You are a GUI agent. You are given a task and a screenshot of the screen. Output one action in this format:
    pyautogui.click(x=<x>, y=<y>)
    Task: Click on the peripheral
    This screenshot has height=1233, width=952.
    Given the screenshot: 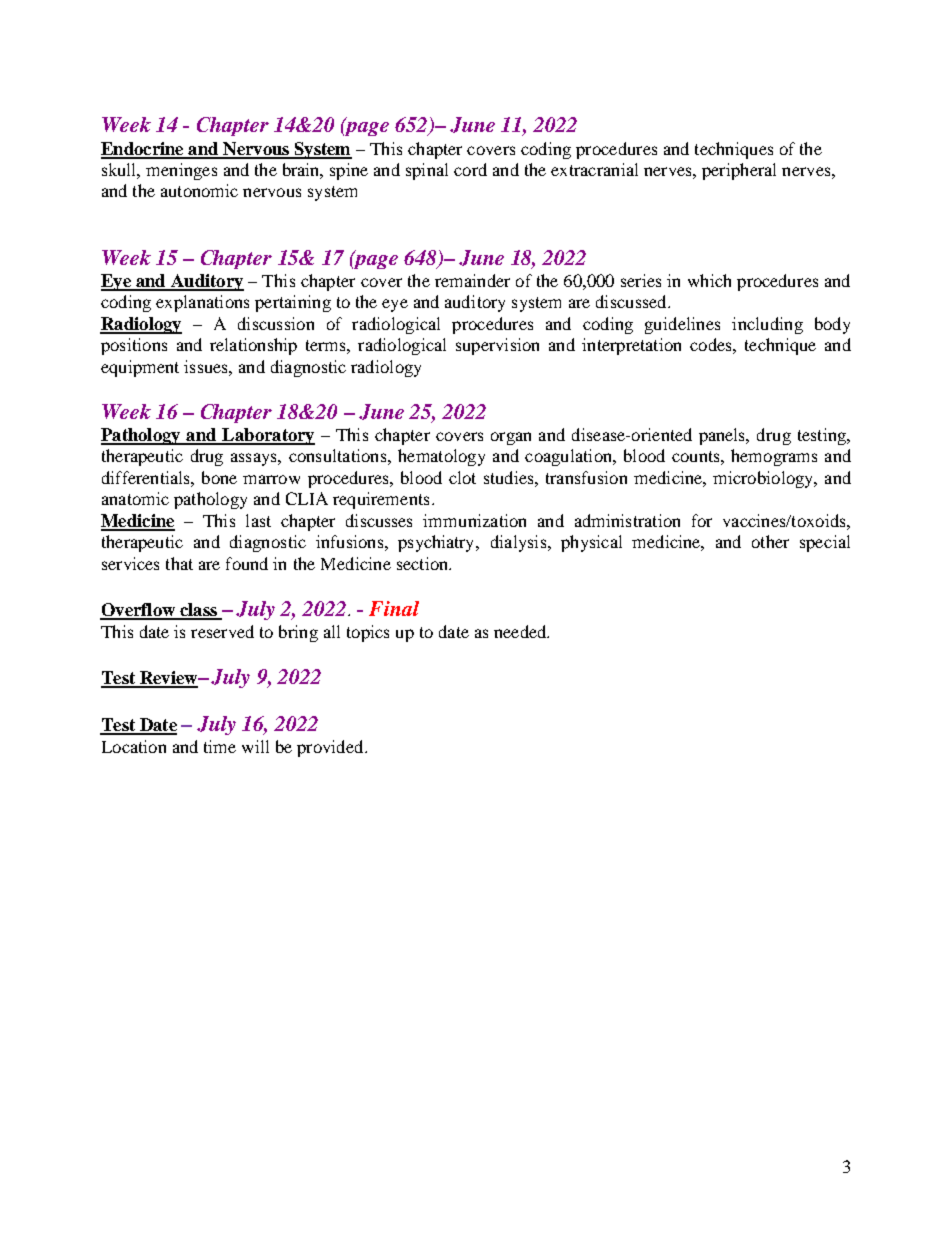 What is the action you would take?
    pyautogui.click(x=739, y=171)
